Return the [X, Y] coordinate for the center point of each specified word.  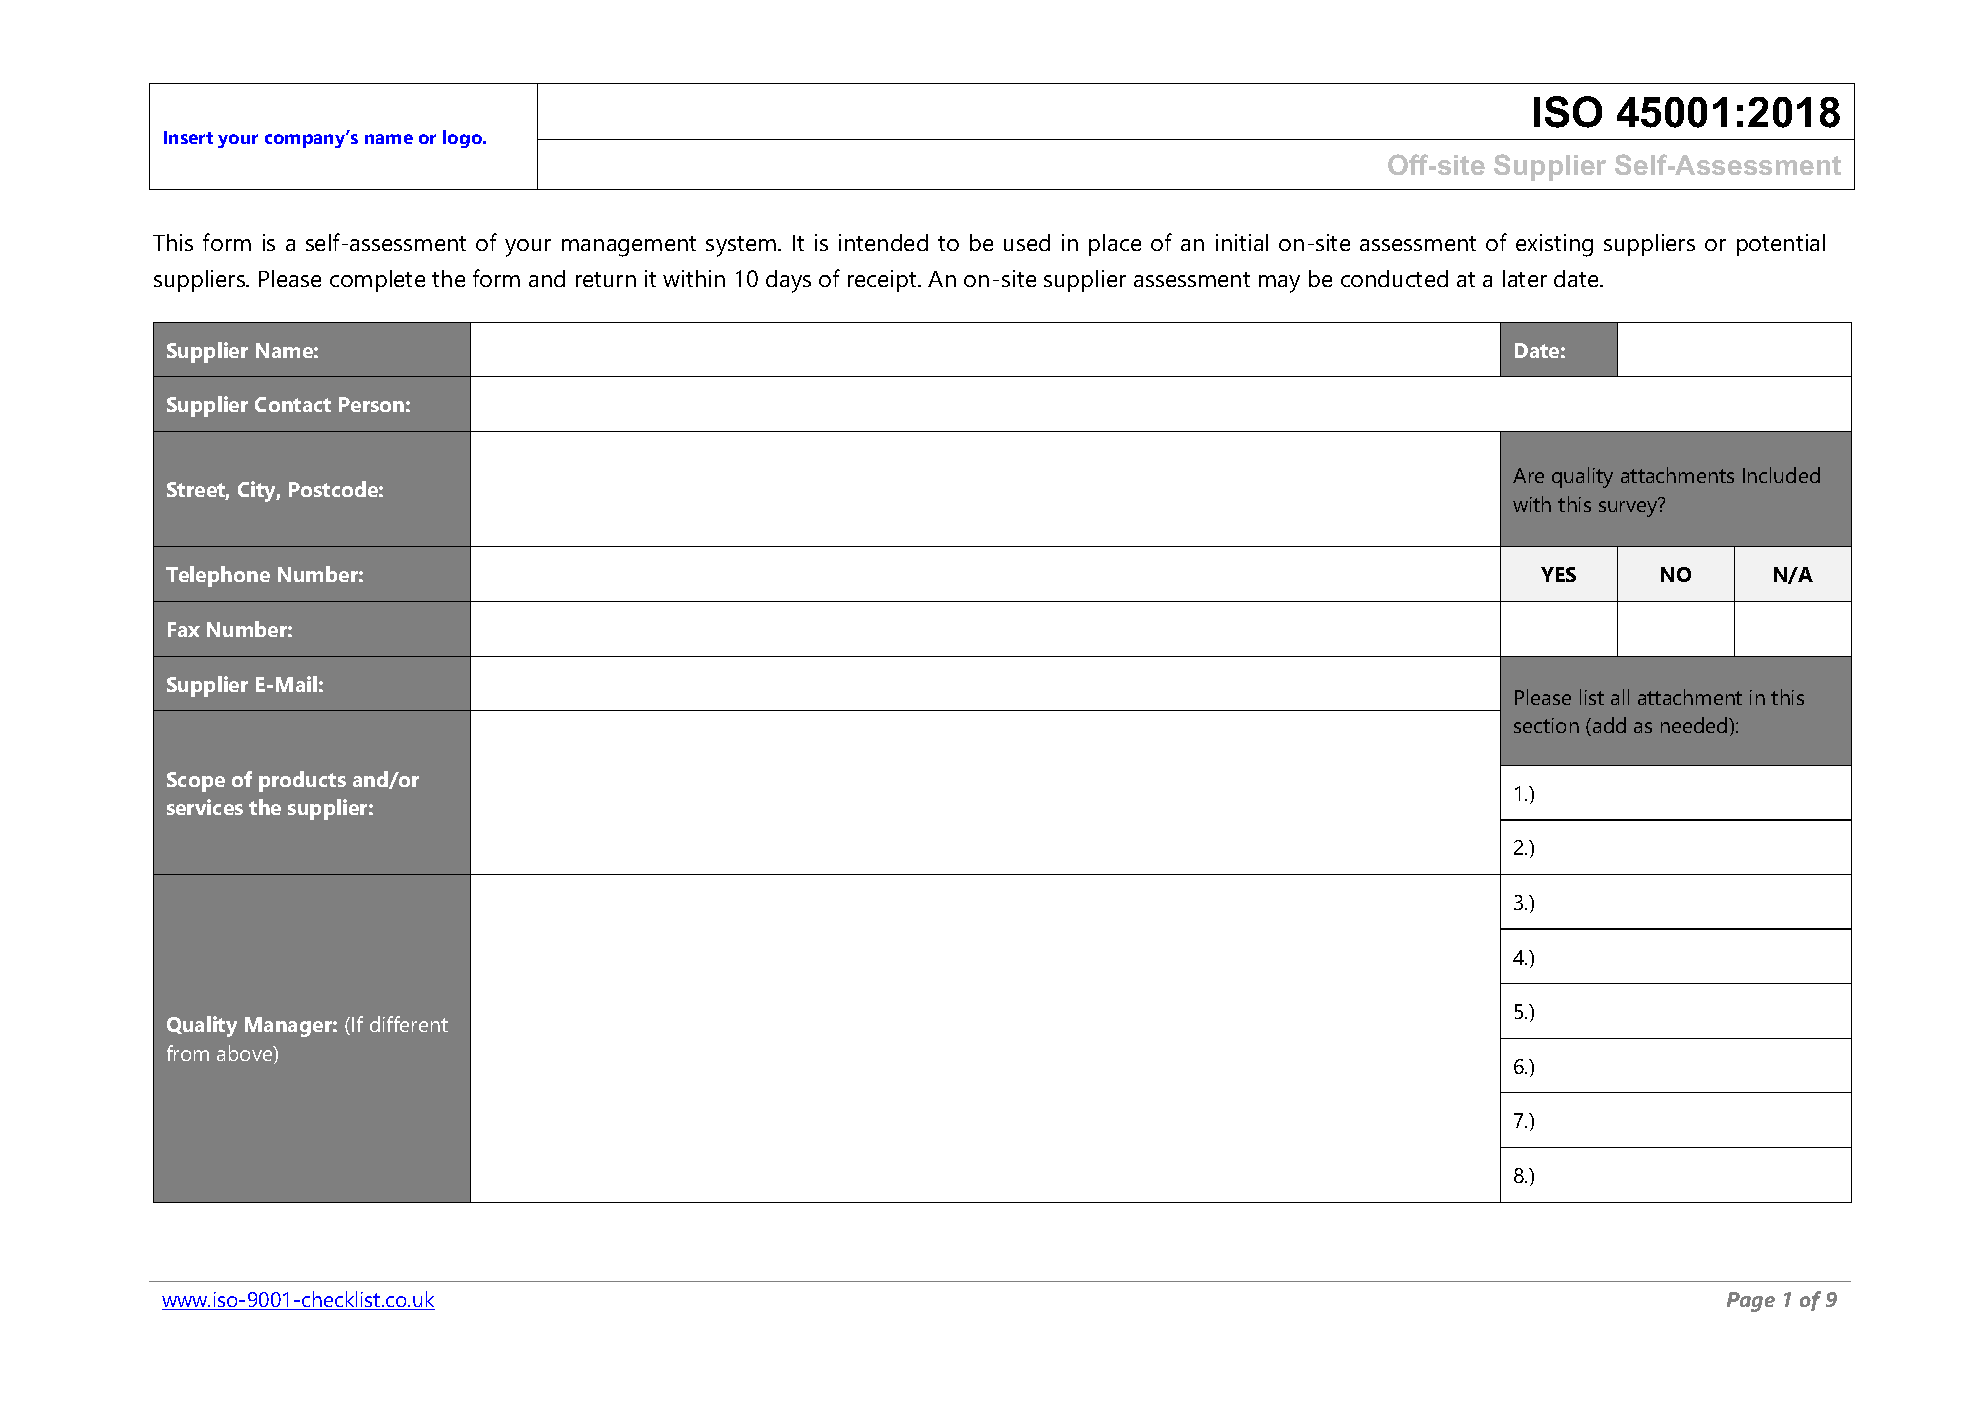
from [188, 1053]
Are [1528, 475]
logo [463, 139]
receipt [883, 281]
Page [1751, 1302]
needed [1695, 725]
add [1609, 725]
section [1546, 725]
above [246, 1054]
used [1027, 242]
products [302, 781]
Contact [293, 404]
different [409, 1024]
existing [1554, 245]
